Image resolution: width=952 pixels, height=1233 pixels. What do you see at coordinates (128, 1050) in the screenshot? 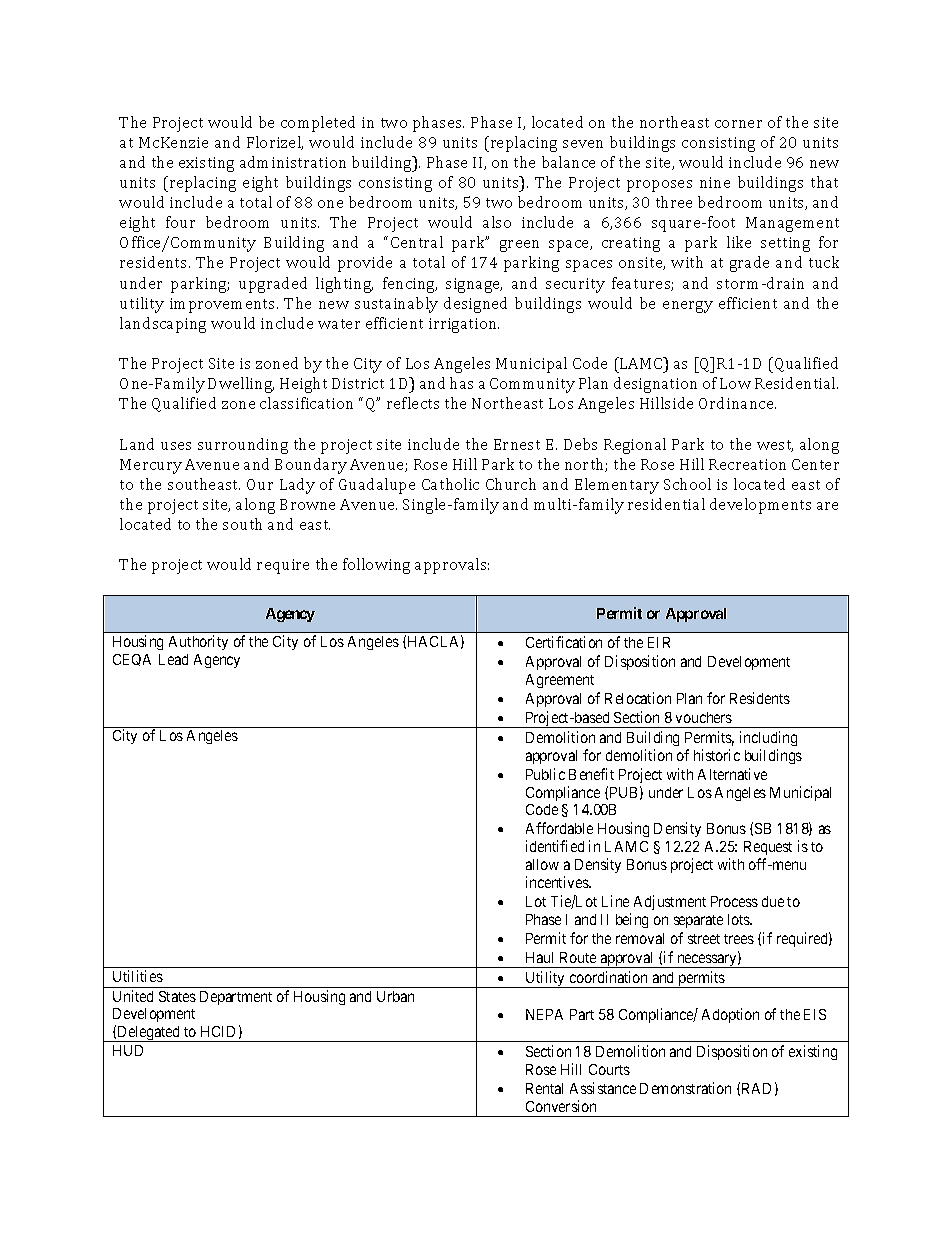
I see `HUD` at bounding box center [128, 1050].
